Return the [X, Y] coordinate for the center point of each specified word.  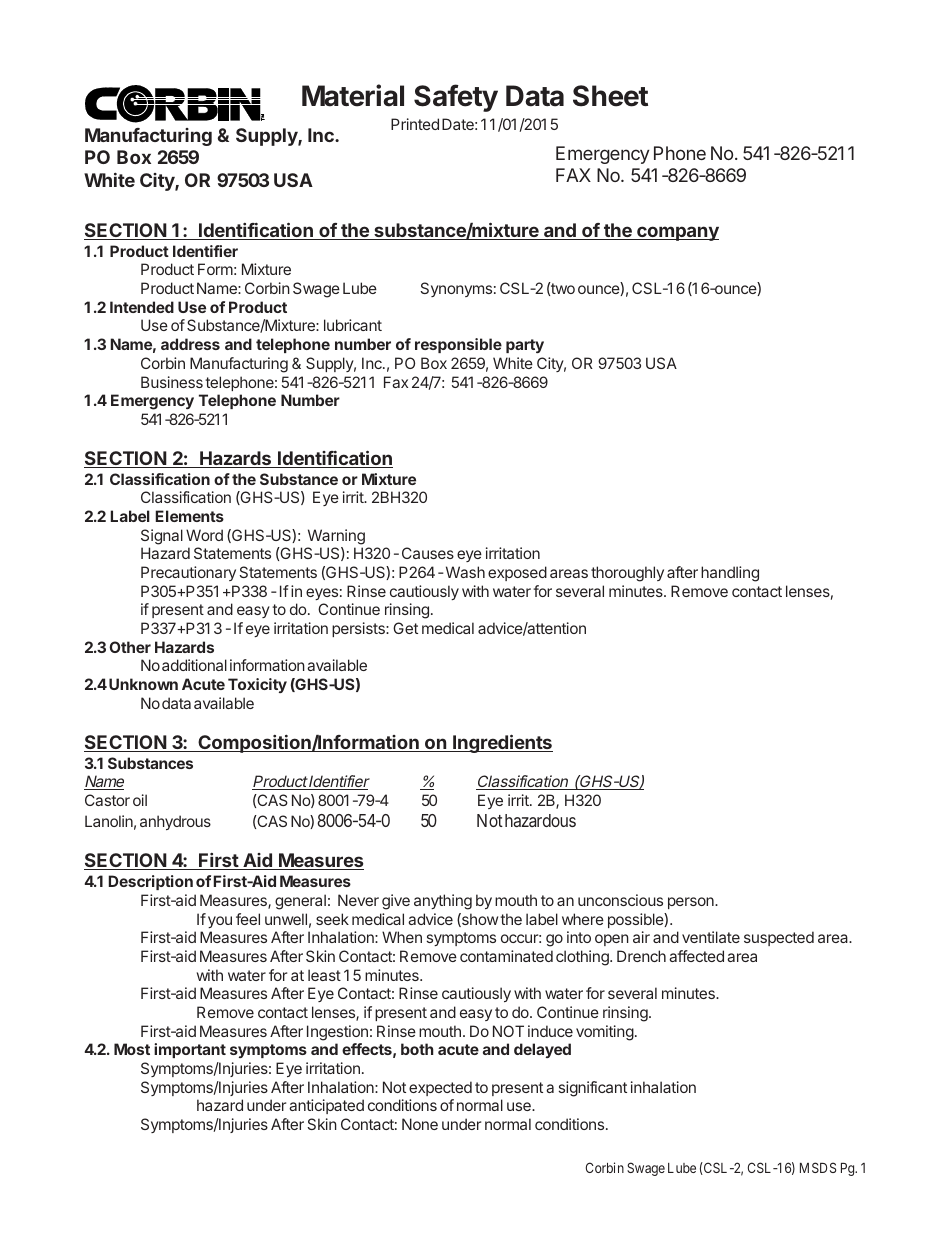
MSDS [818, 1167]
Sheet [610, 96]
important [190, 1050]
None [420, 1124]
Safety [456, 98]
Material [353, 95]
